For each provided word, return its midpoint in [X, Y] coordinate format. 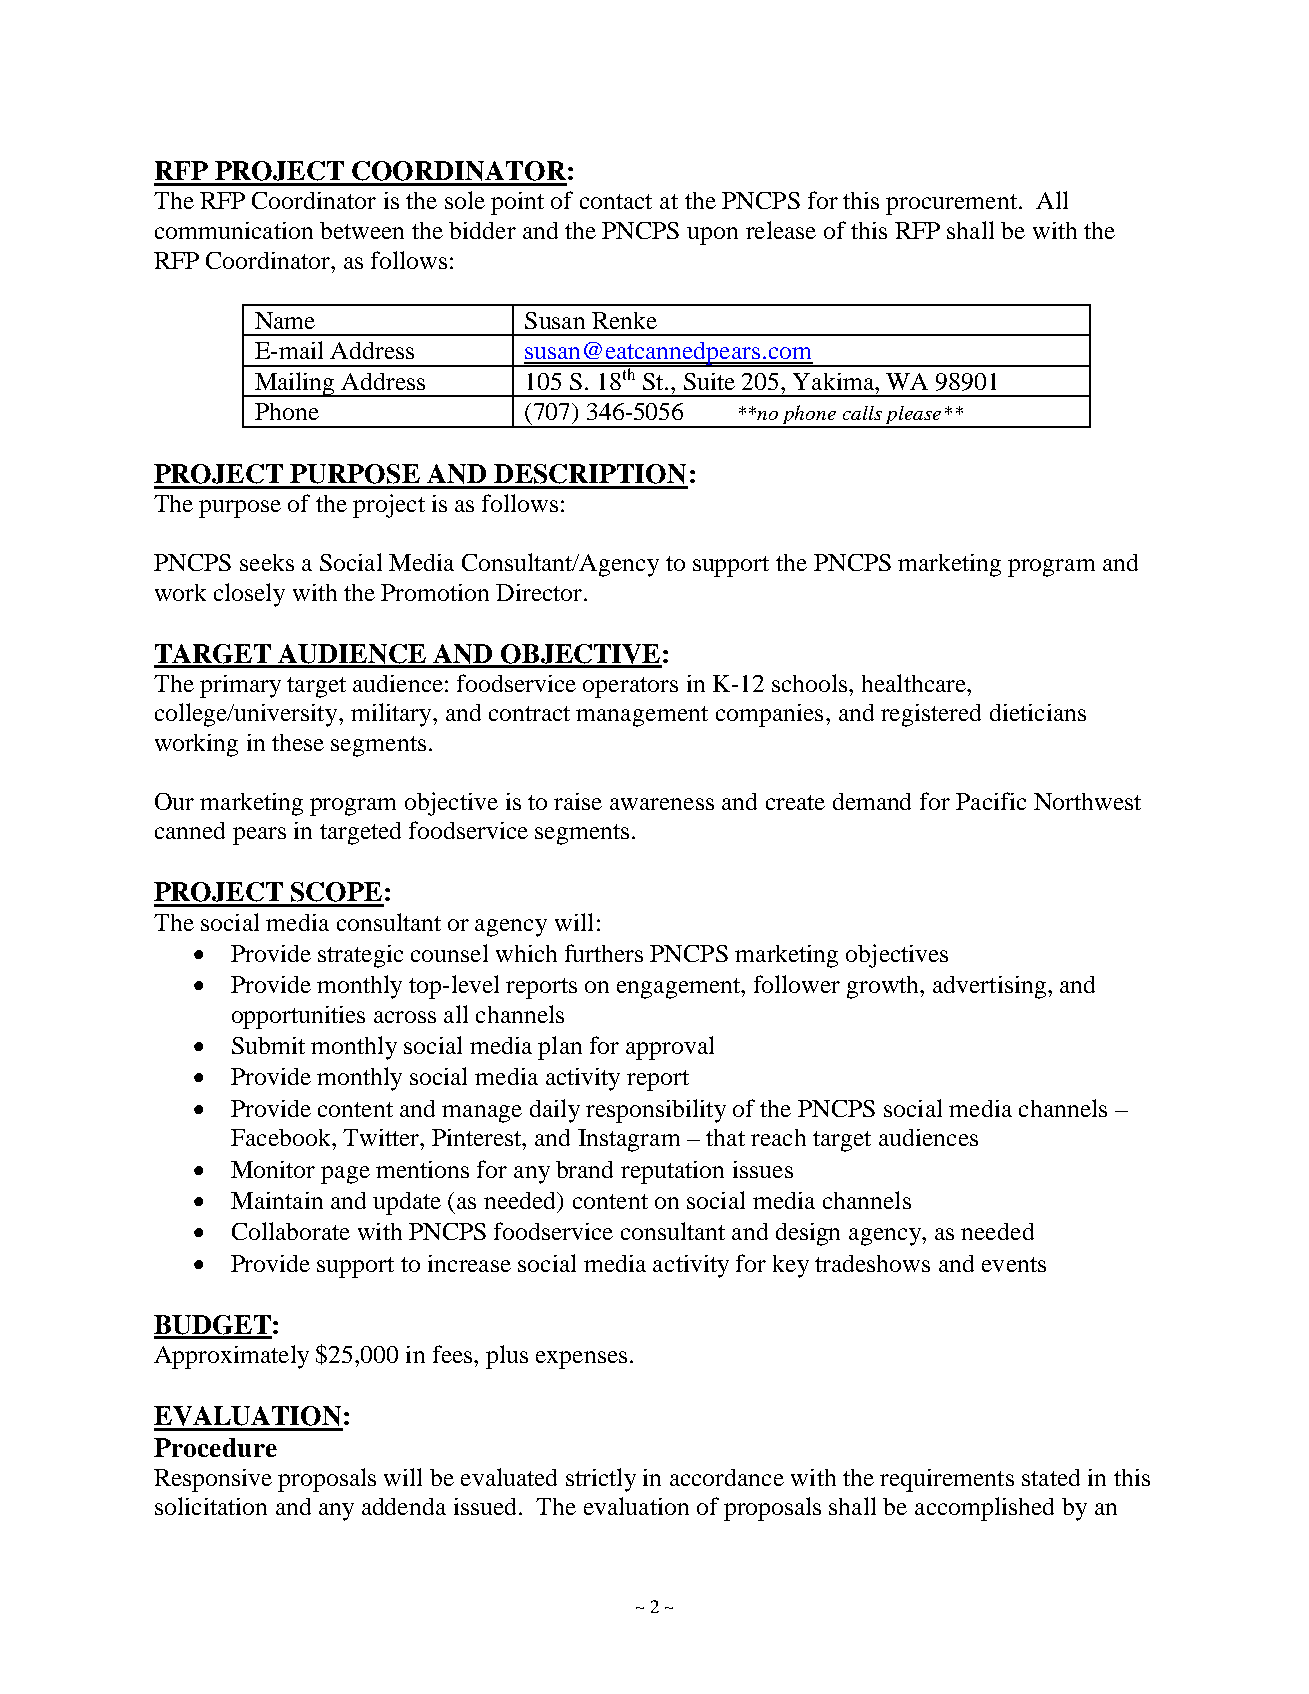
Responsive [213, 1480]
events [1014, 1264]
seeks [267, 562]
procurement [951, 204]
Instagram [629, 1140]
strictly [601, 1480]
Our [174, 801]
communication [234, 230]
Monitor [273, 1169]
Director [540, 592]
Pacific [991, 801]
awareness [662, 804]
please [913, 416]
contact [616, 201]
